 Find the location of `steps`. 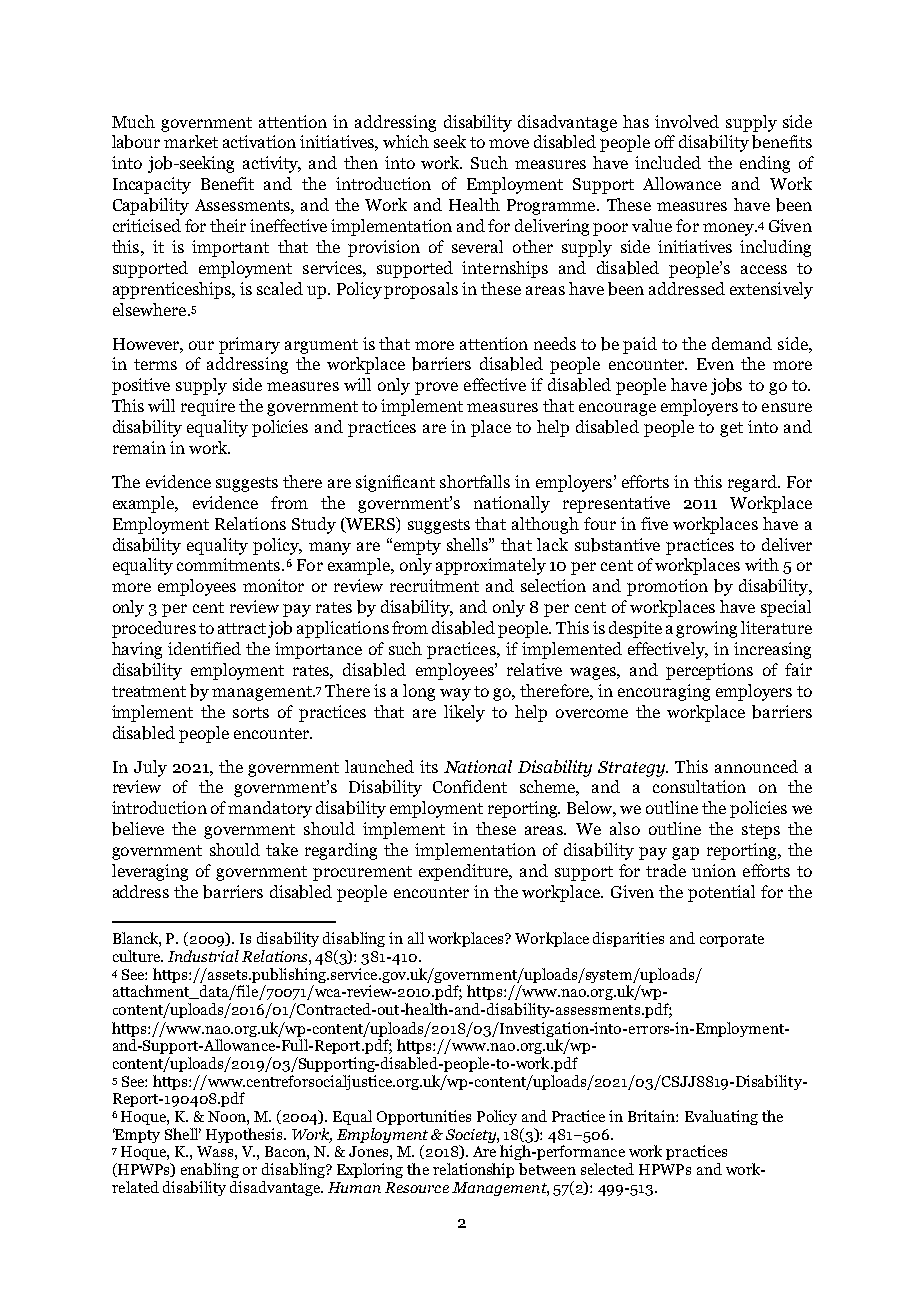

steps is located at coordinates (761, 831).
